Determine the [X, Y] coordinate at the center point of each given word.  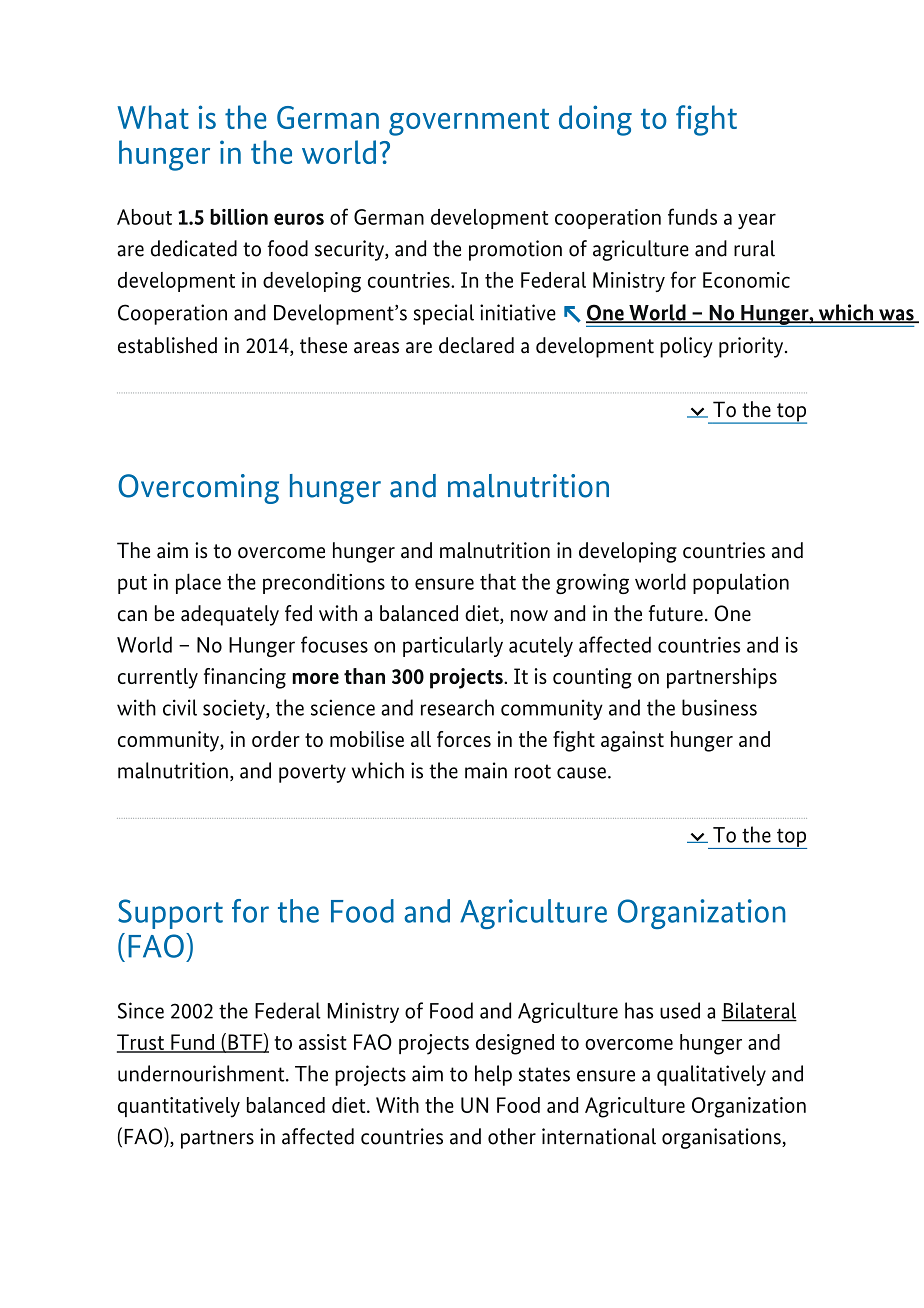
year [757, 221]
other [512, 1136]
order [276, 739]
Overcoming [198, 489]
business [719, 707]
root [533, 771]
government [469, 122]
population [741, 583]
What [153, 117]
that [498, 581]
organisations [722, 1138]
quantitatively [179, 1107]
